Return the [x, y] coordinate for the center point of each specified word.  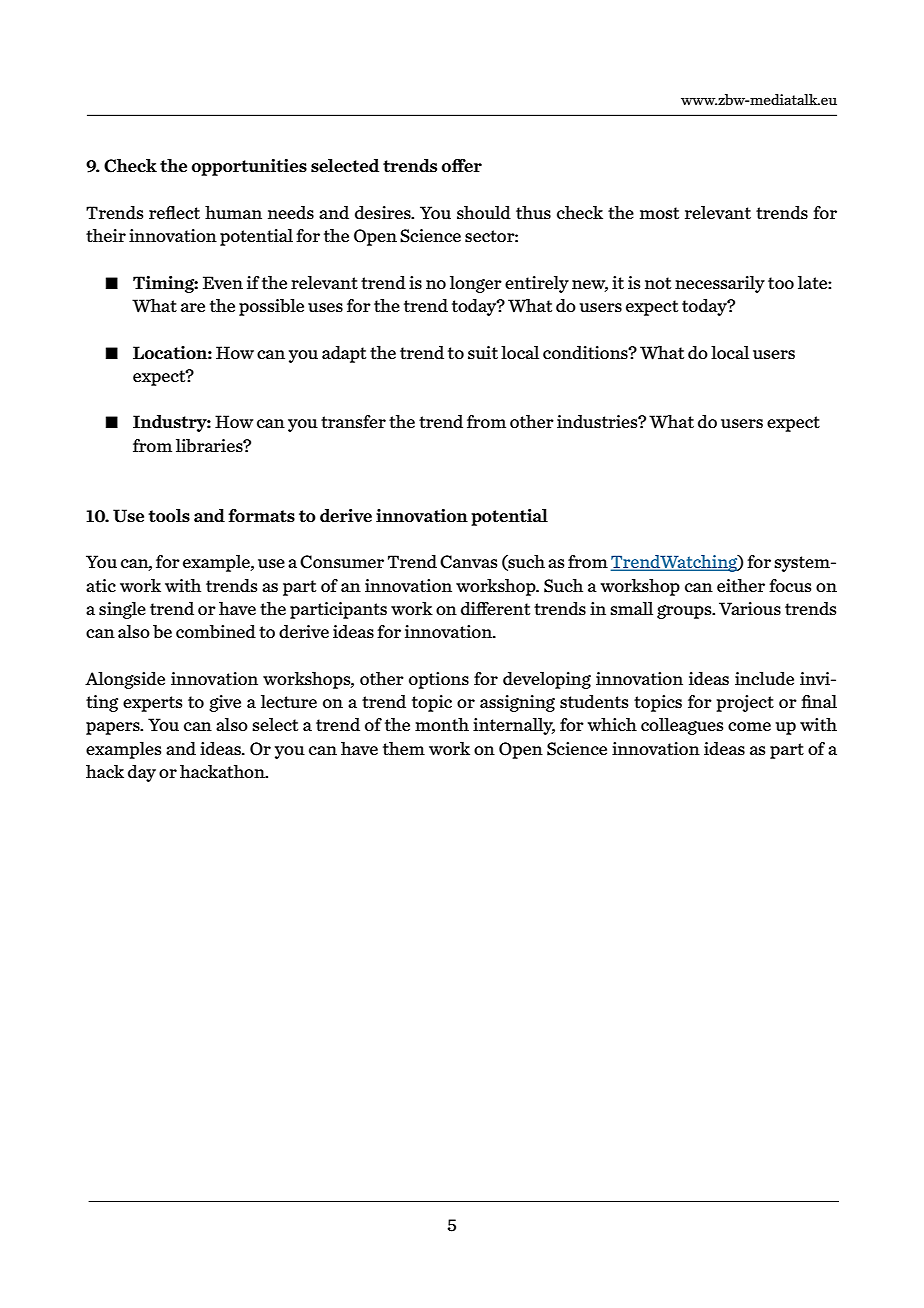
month [442, 724]
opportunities [249, 167]
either [741, 585]
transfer [353, 421]
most [659, 213]
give [225, 703]
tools [169, 515]
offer [462, 165]
